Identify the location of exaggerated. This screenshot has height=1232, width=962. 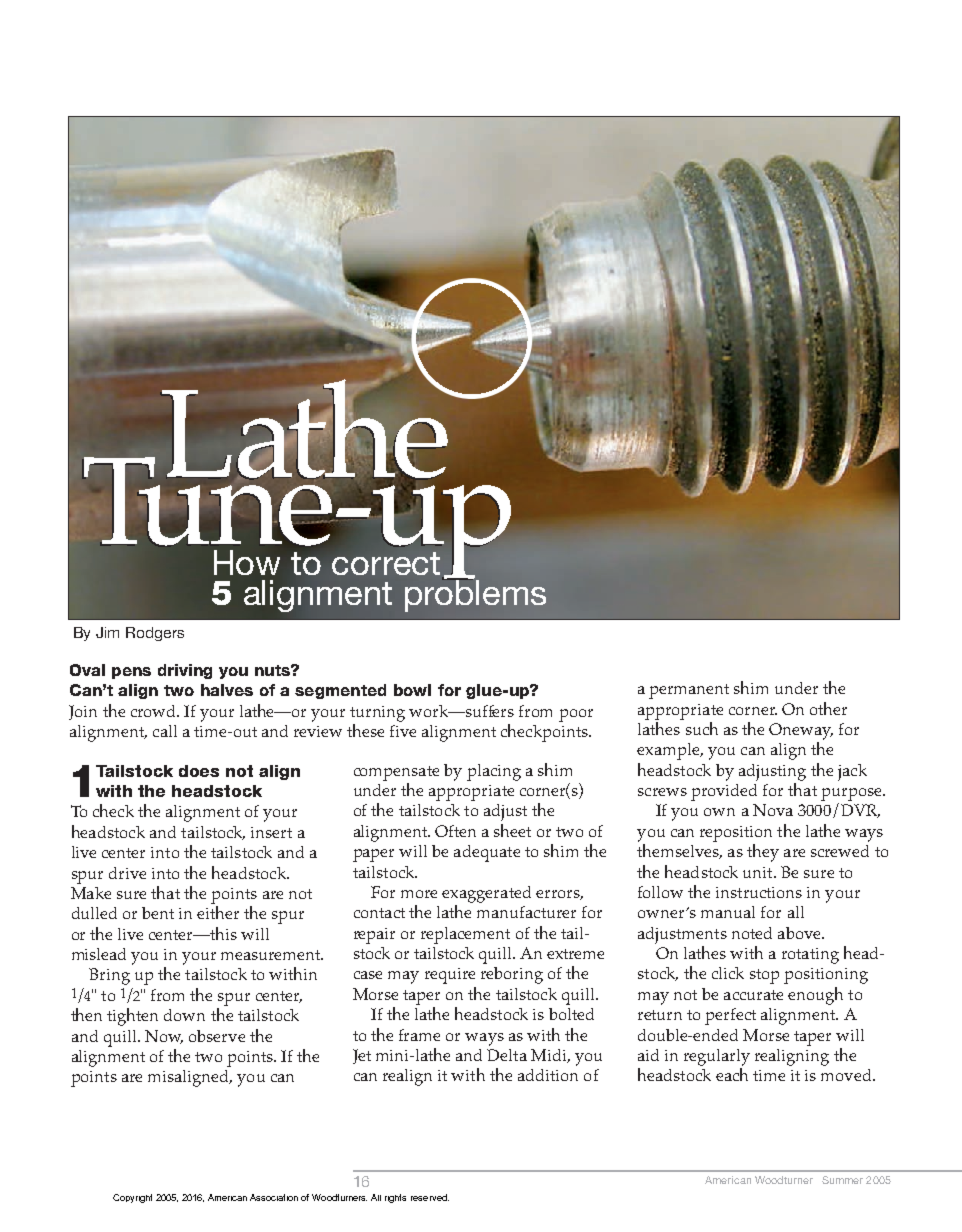
(486, 894).
